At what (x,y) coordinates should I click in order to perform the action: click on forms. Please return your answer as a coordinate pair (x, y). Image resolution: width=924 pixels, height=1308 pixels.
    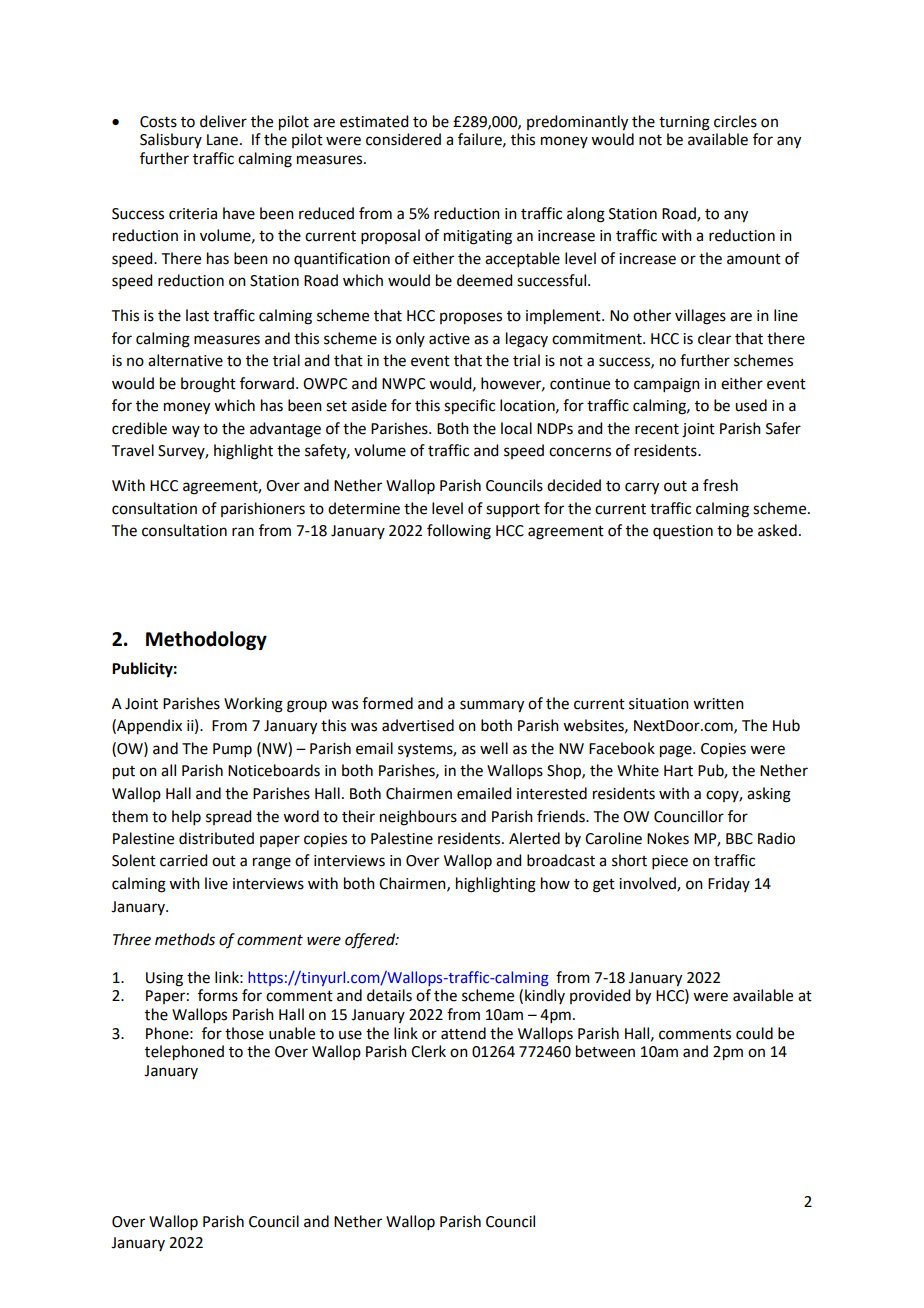
    Looking at the image, I should click on (218, 995).
